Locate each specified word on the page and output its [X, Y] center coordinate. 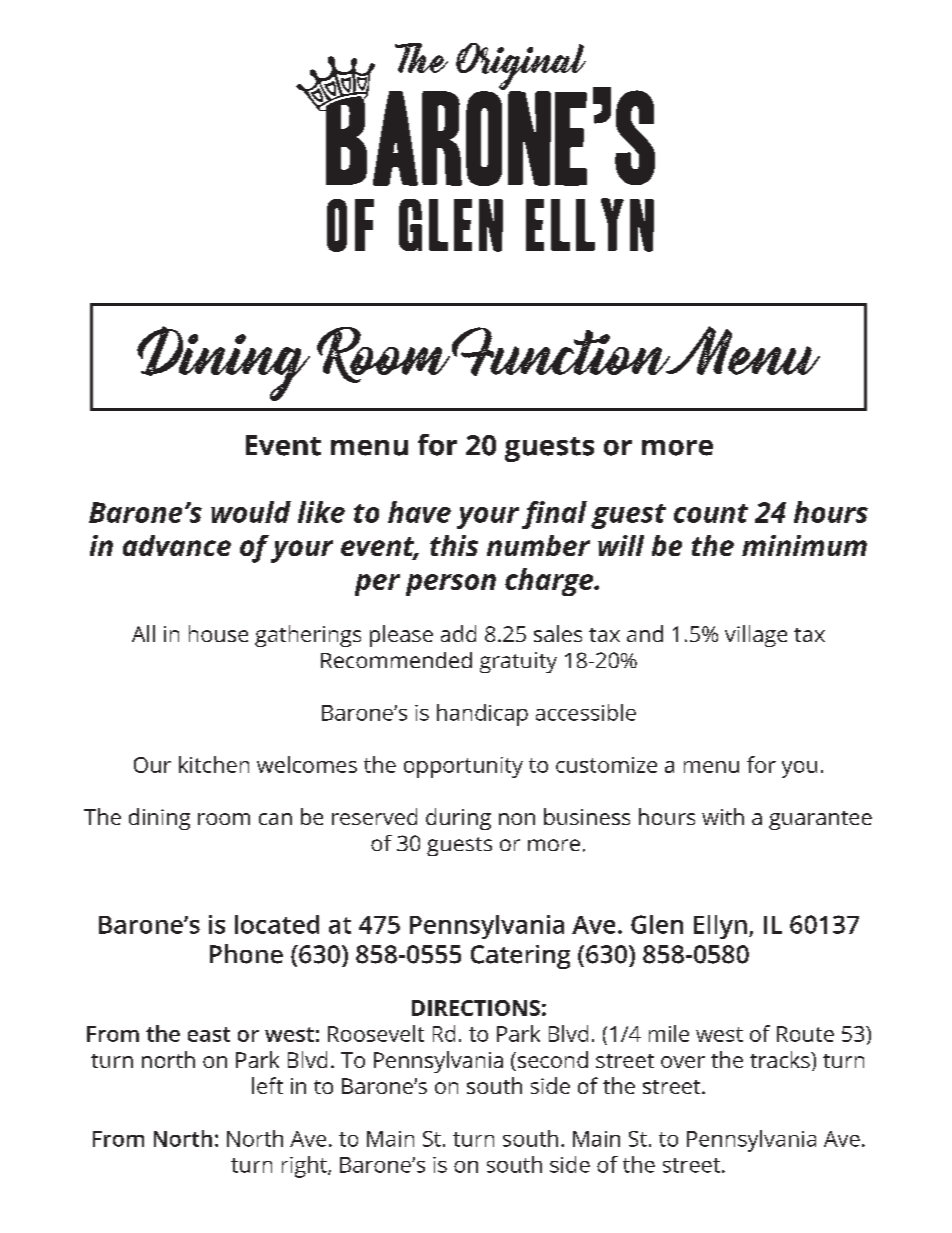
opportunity [463, 767]
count [711, 513]
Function [562, 351]
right [305, 1167]
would [251, 512]
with [723, 816]
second [551, 1061]
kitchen [214, 764]
